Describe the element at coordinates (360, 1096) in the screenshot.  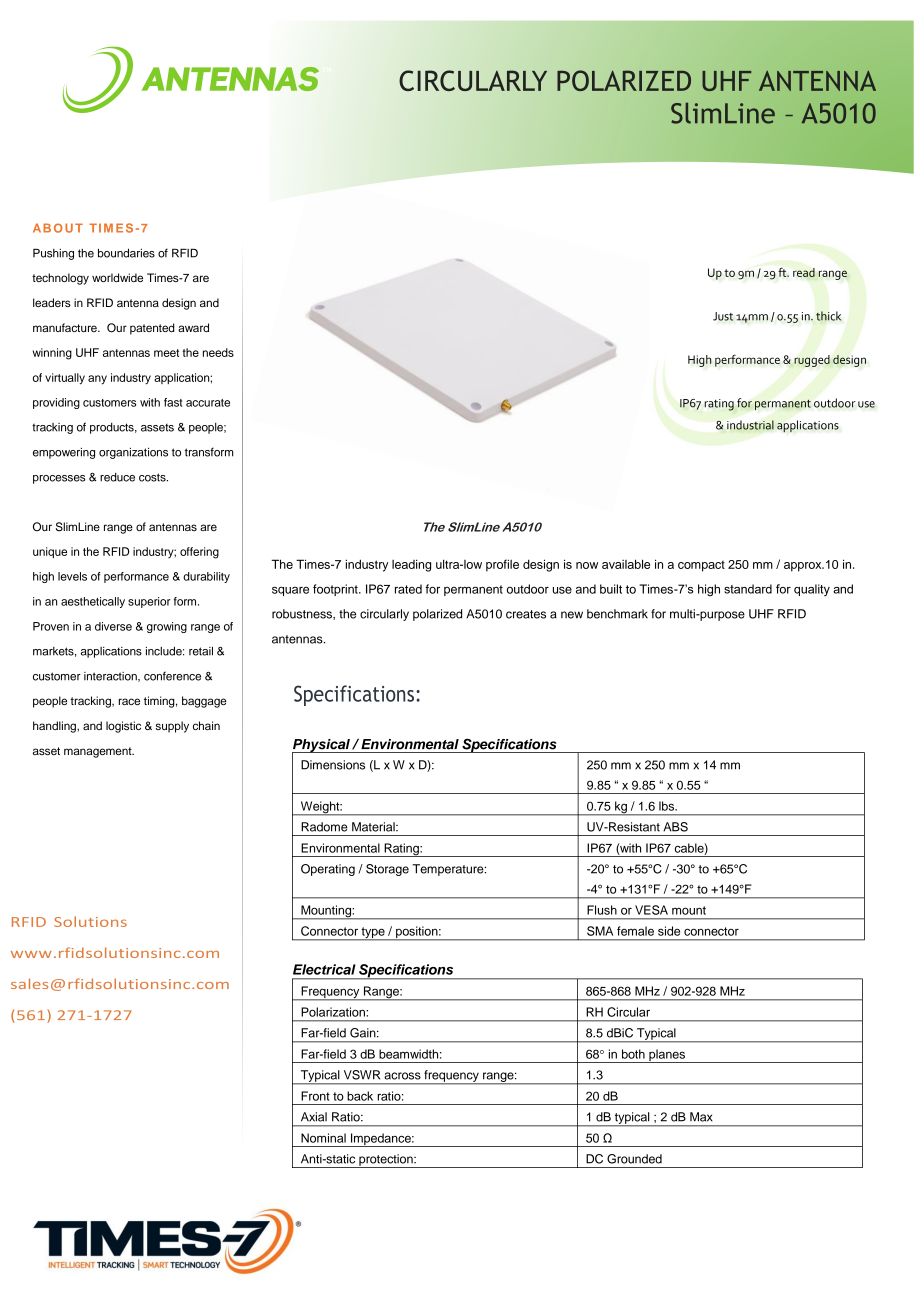
I see `back` at that location.
